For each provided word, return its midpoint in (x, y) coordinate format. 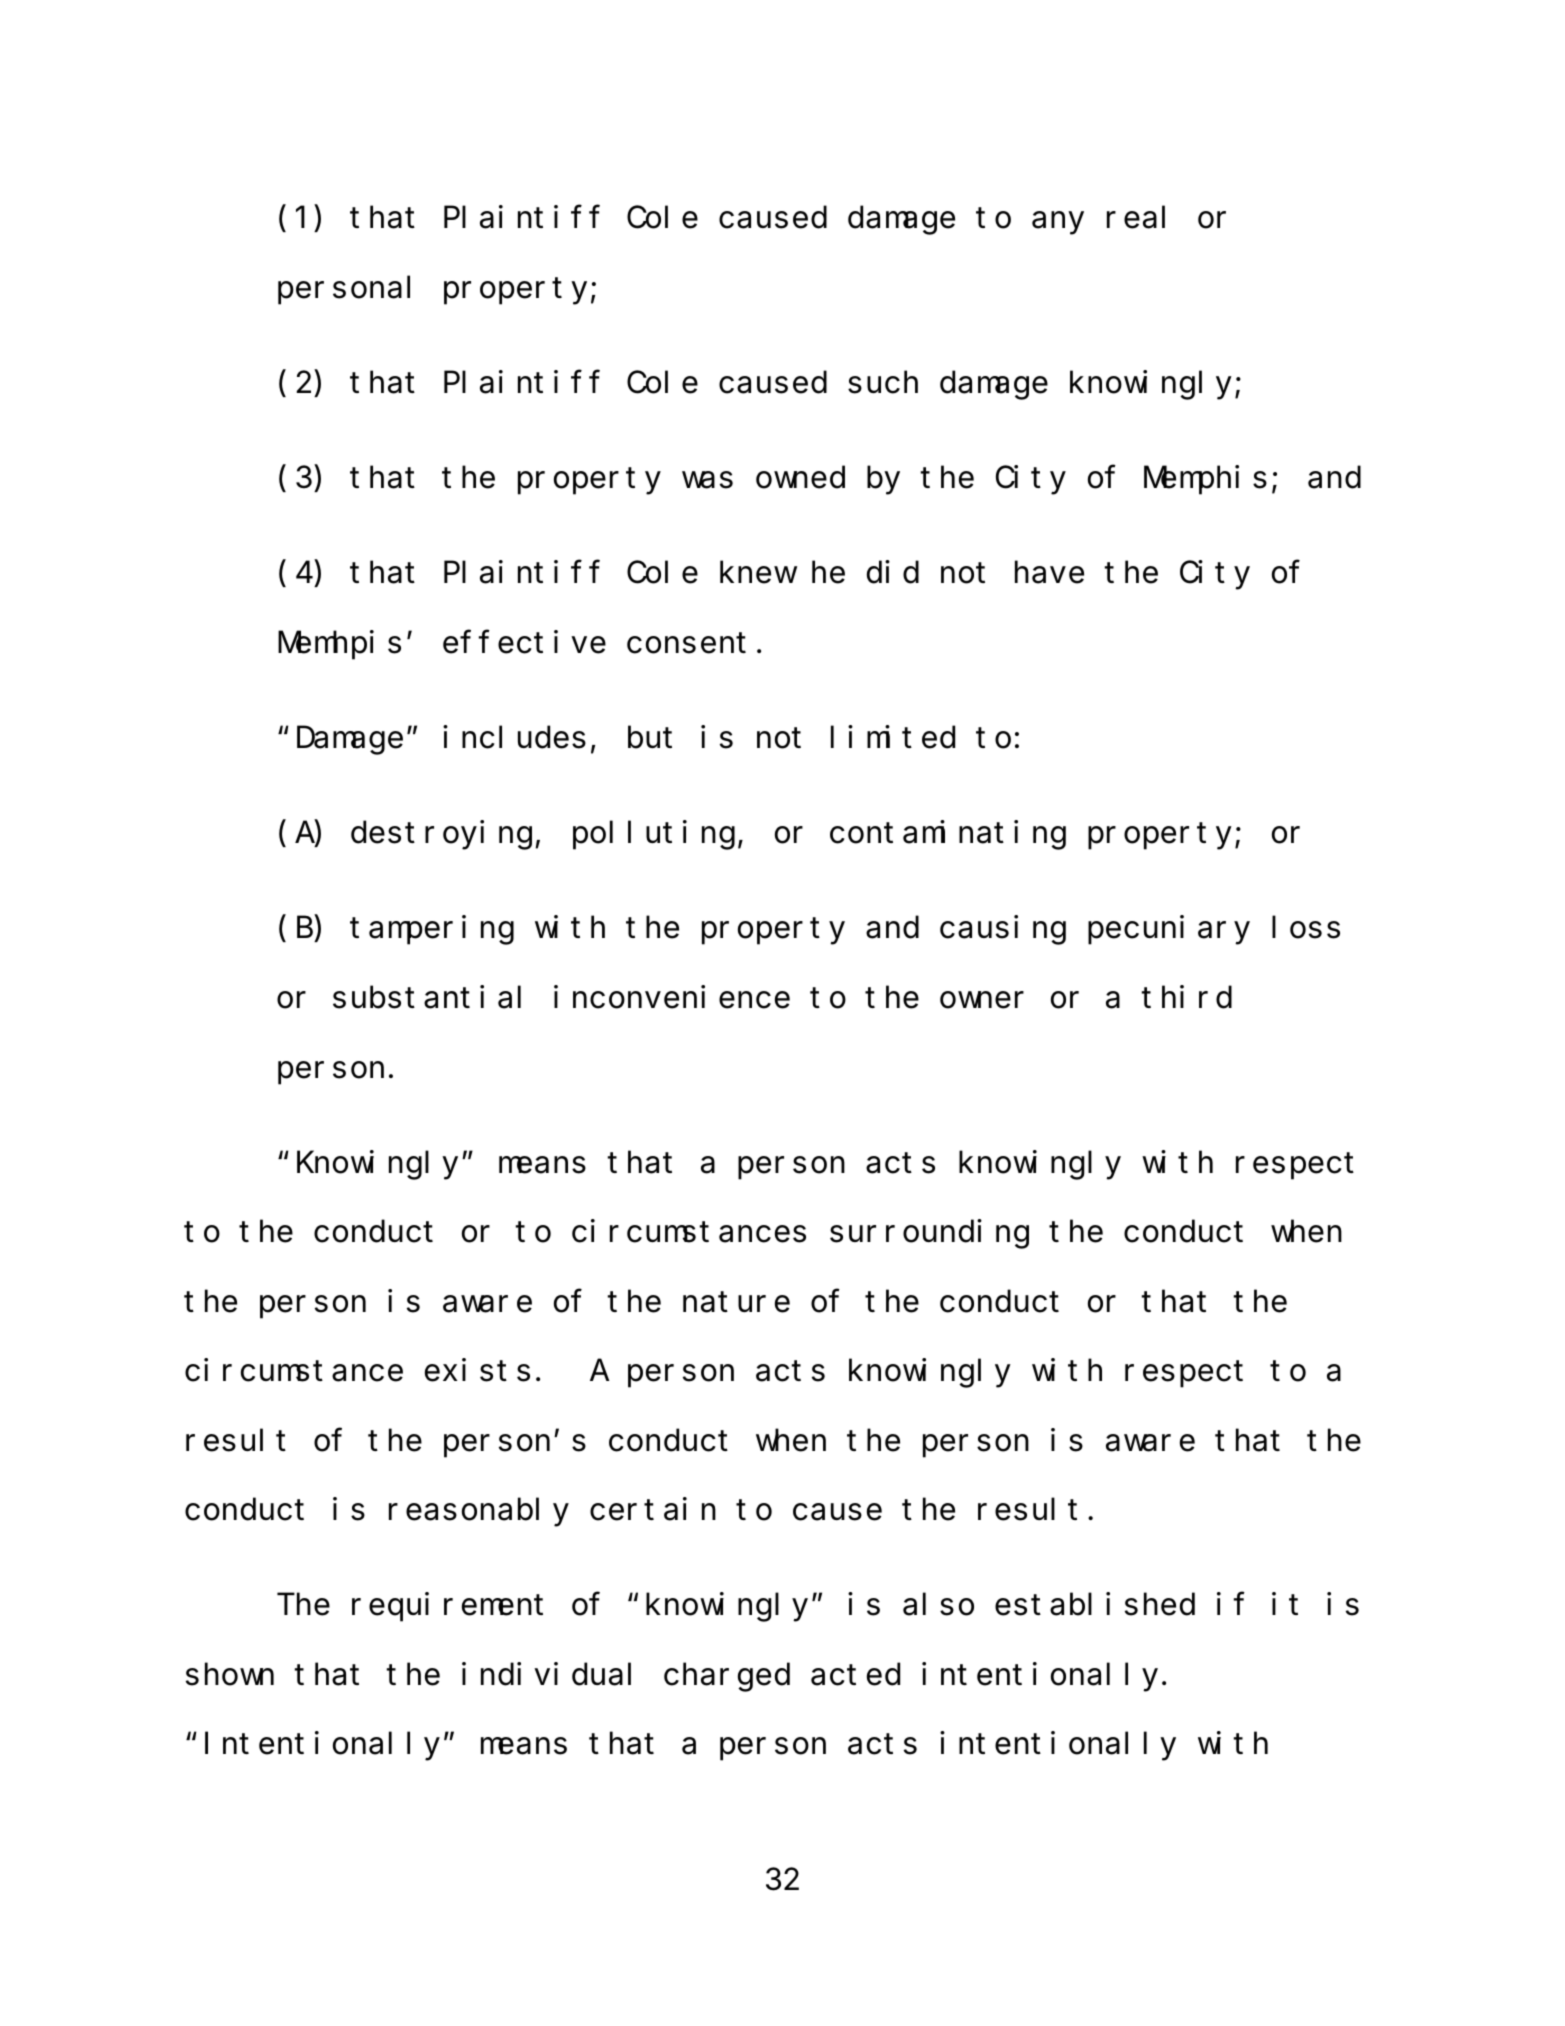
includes (514, 737)
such (883, 383)
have (1049, 573)
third (1186, 997)
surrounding (929, 1234)
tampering (432, 930)
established (1095, 1604)
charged (727, 1678)
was (707, 481)
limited (893, 737)
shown (230, 1675)
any (1058, 224)
